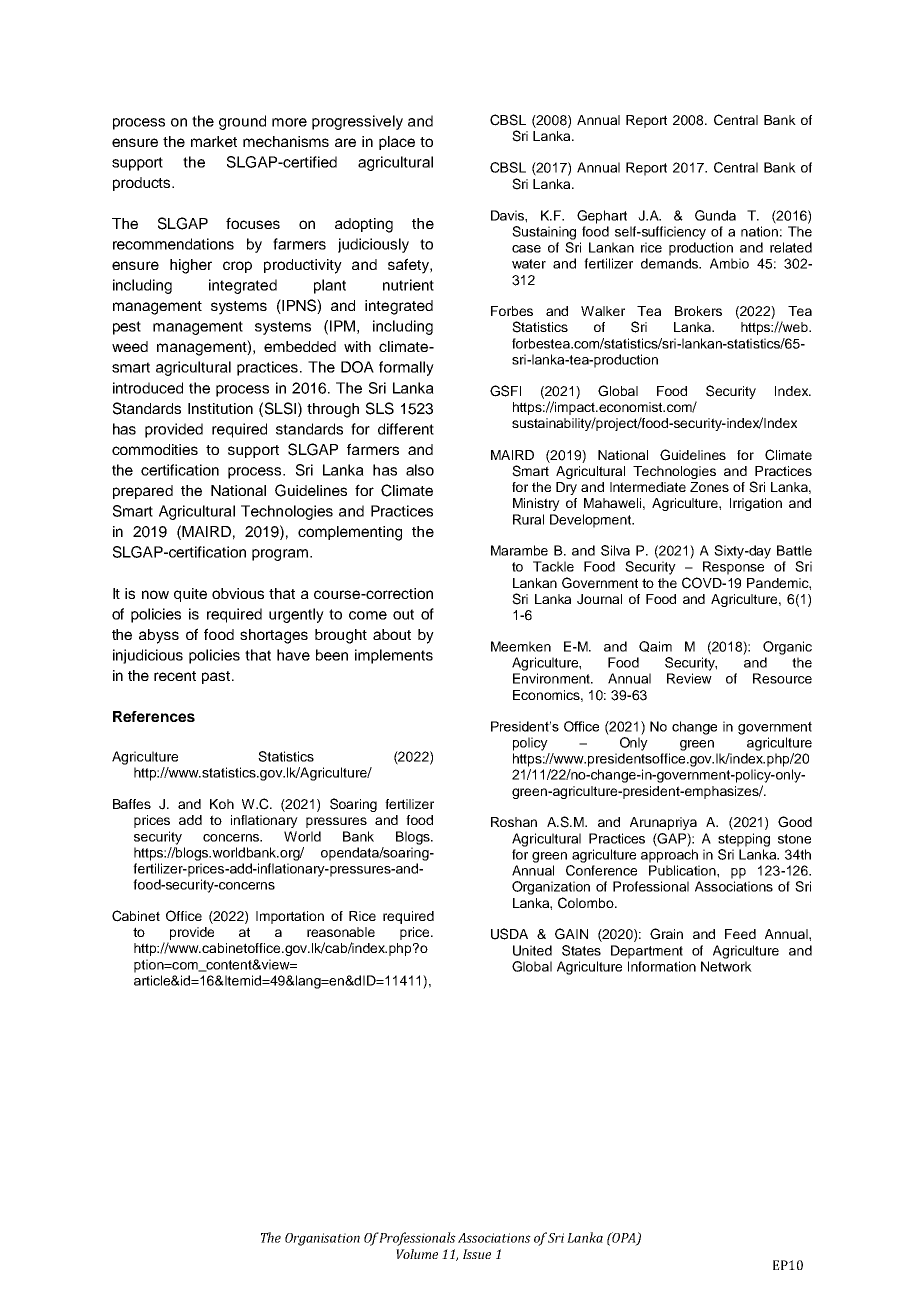 The image size is (924, 1307). Describe the element at coordinates (709, 487) in the screenshot. I see `Zones` at that location.
